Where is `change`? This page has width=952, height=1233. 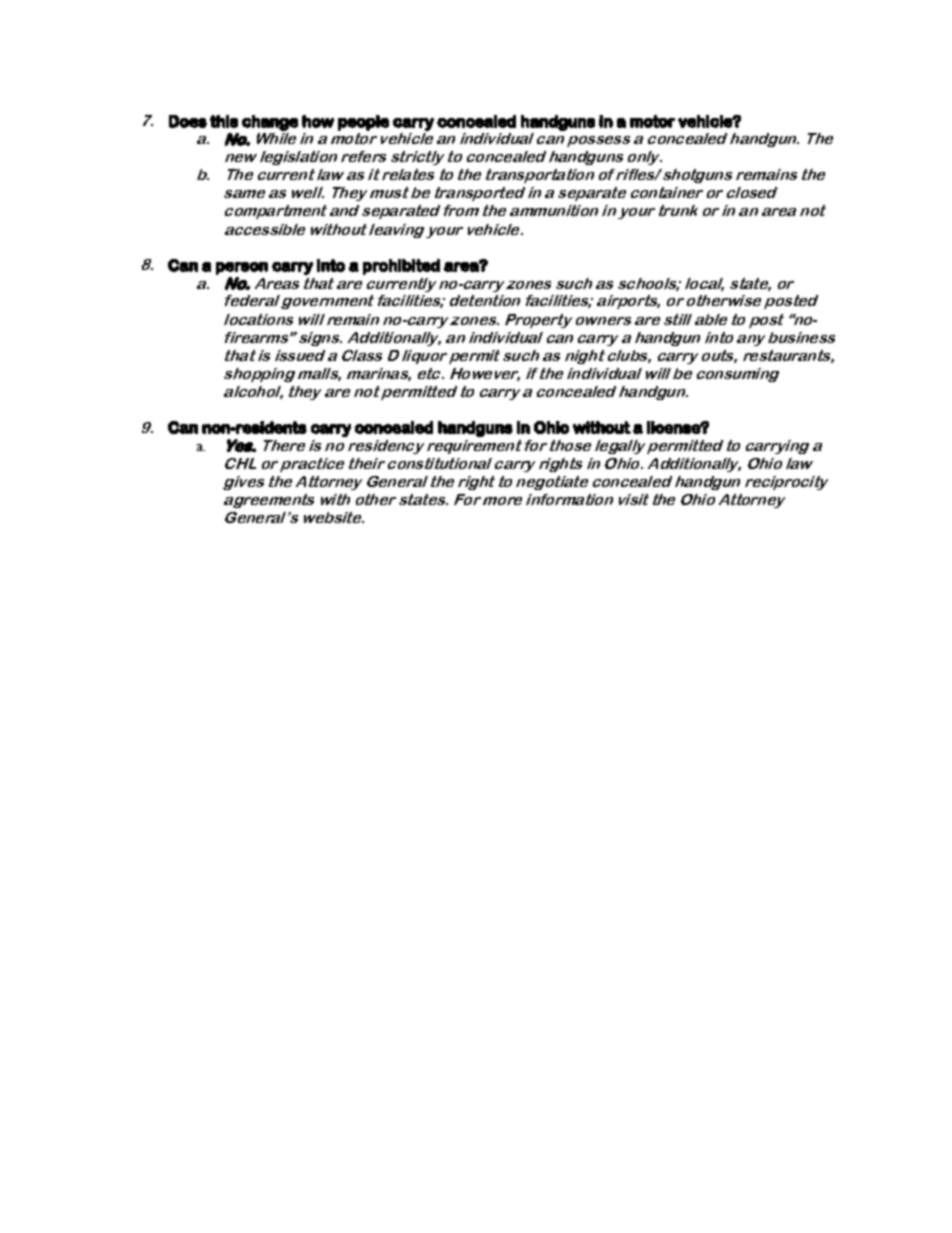 change is located at coordinates (270, 123).
